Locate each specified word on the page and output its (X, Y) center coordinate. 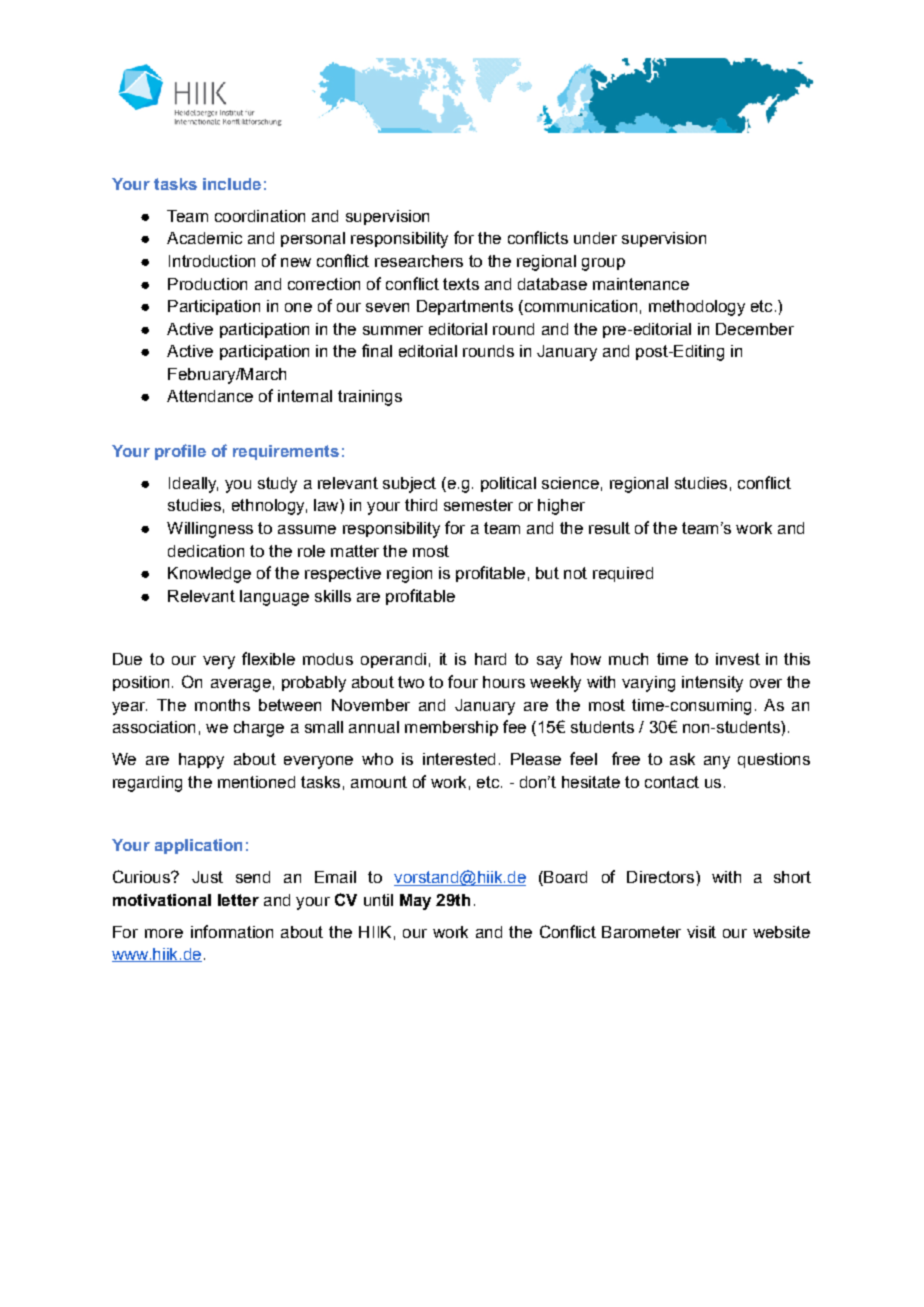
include (232, 184)
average (241, 685)
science (570, 483)
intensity (712, 684)
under (595, 238)
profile (180, 452)
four (463, 681)
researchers (419, 261)
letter (238, 900)
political (508, 484)
